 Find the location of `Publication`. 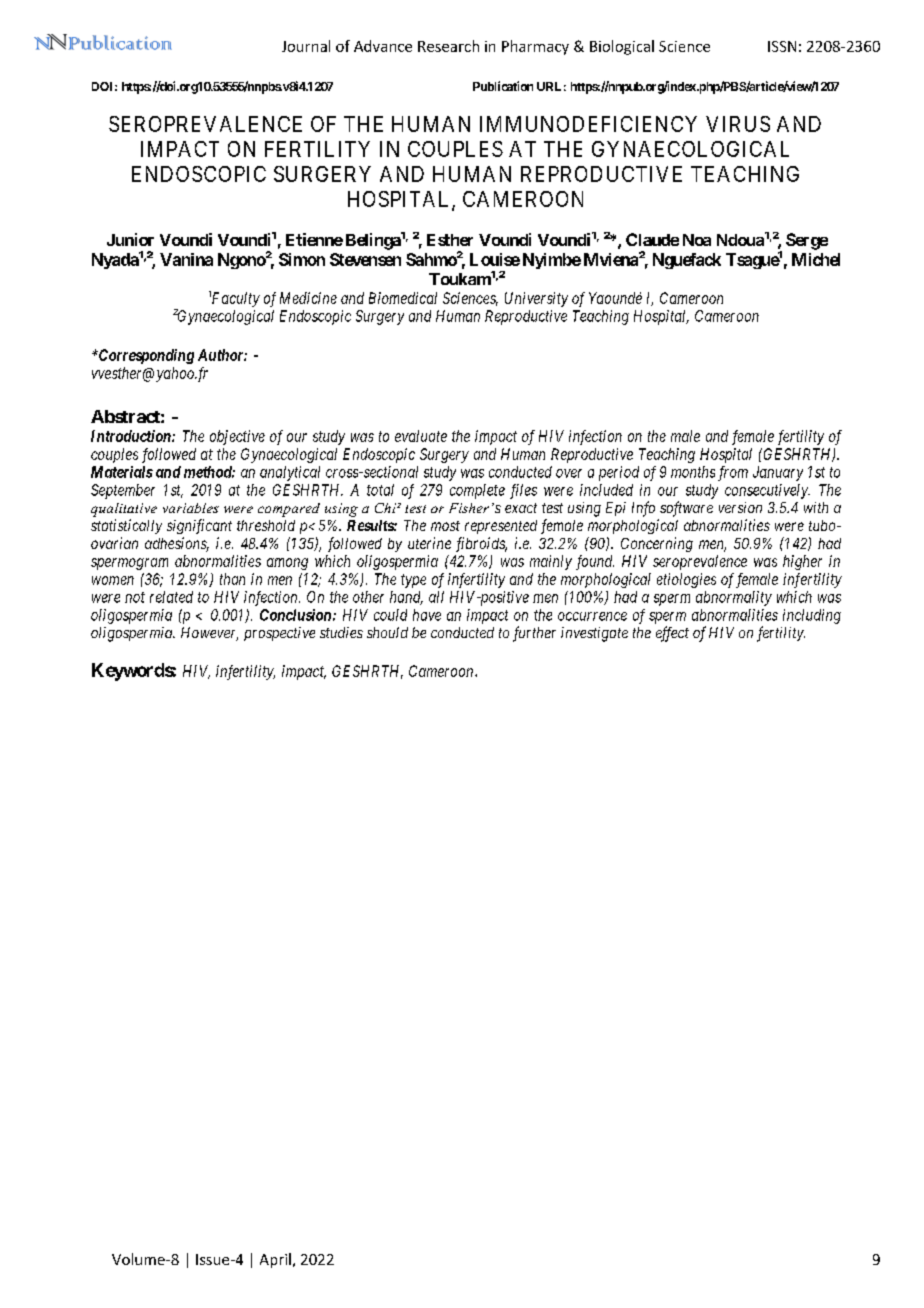

Publication is located at coordinates (503, 86).
